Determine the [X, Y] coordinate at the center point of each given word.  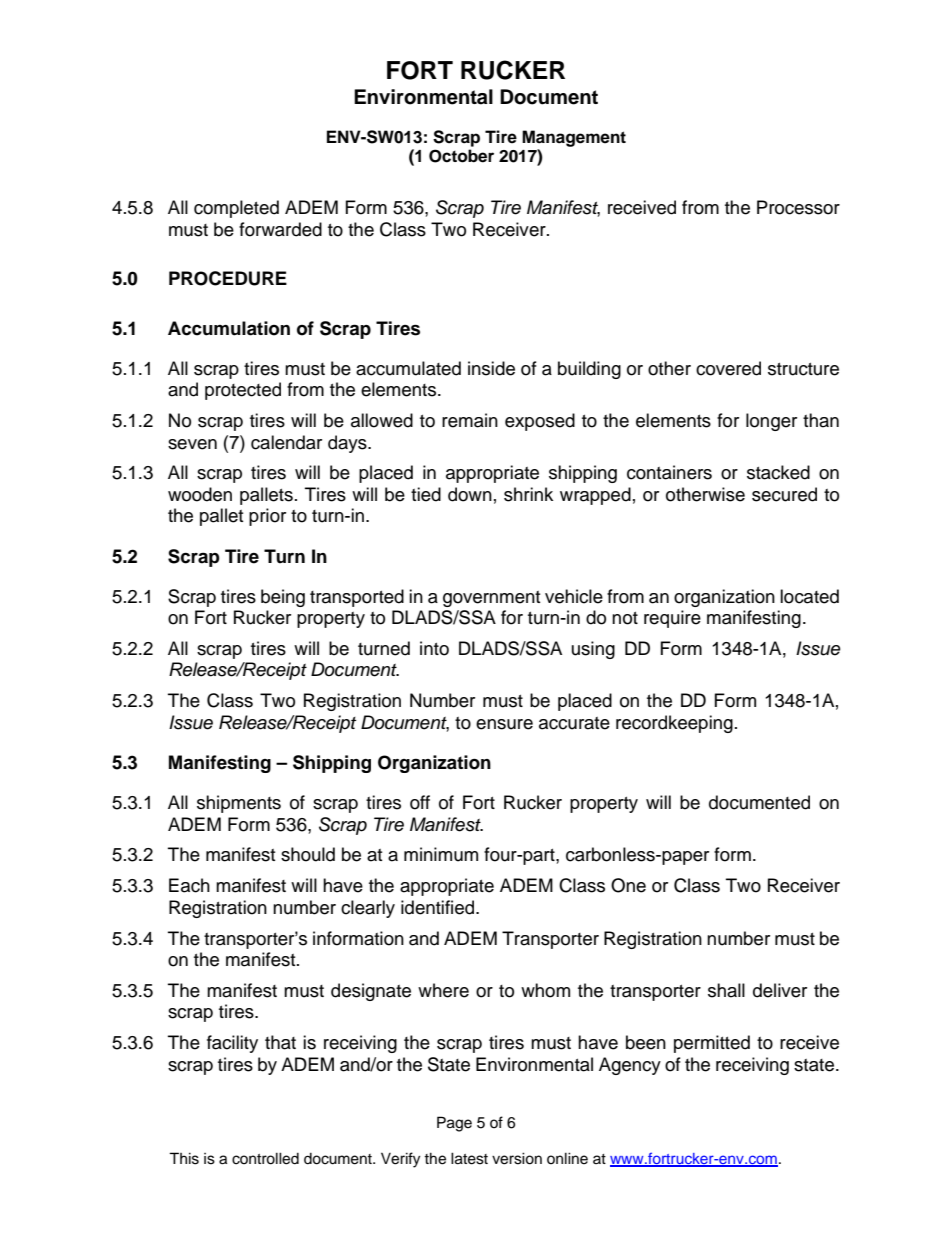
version [517, 1158]
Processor [798, 207]
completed [236, 209]
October [461, 156]
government [491, 599]
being [283, 598]
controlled [265, 1158]
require [672, 619]
